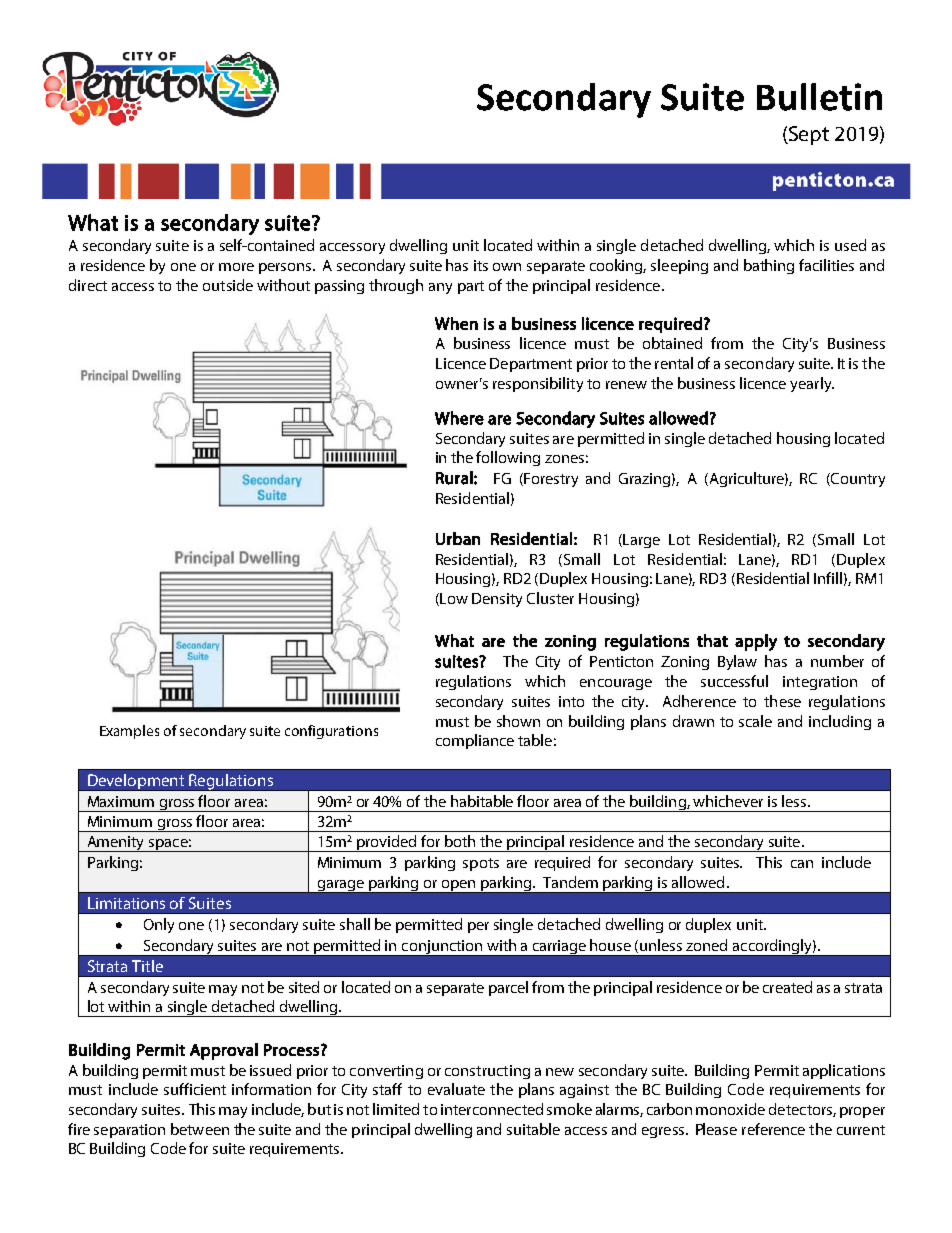 The image size is (952, 1233). Describe the element at coordinates (730, 1109) in the screenshot. I see `monoxide` at that location.
